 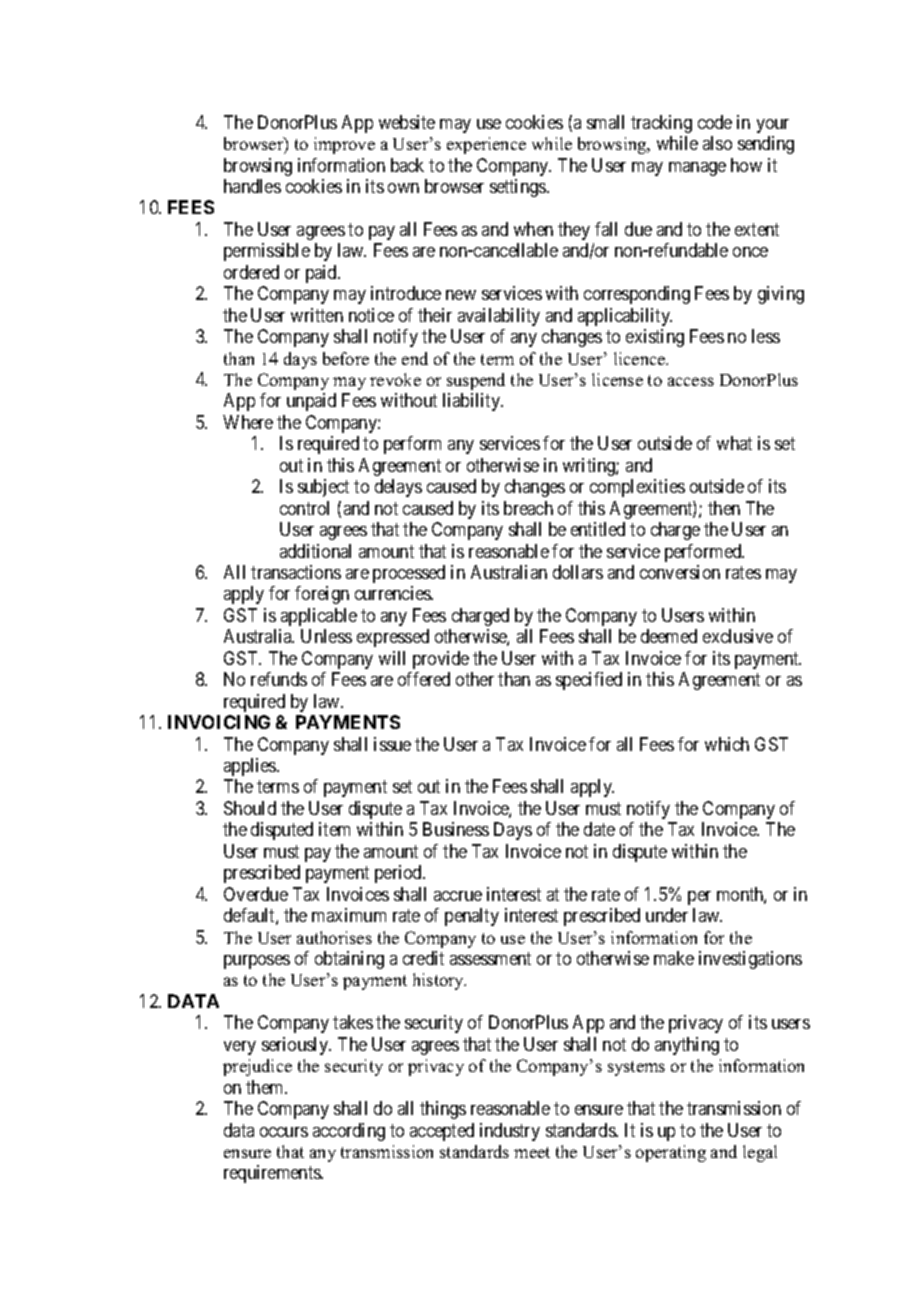 I want to click on experience, so click(x=486, y=145).
